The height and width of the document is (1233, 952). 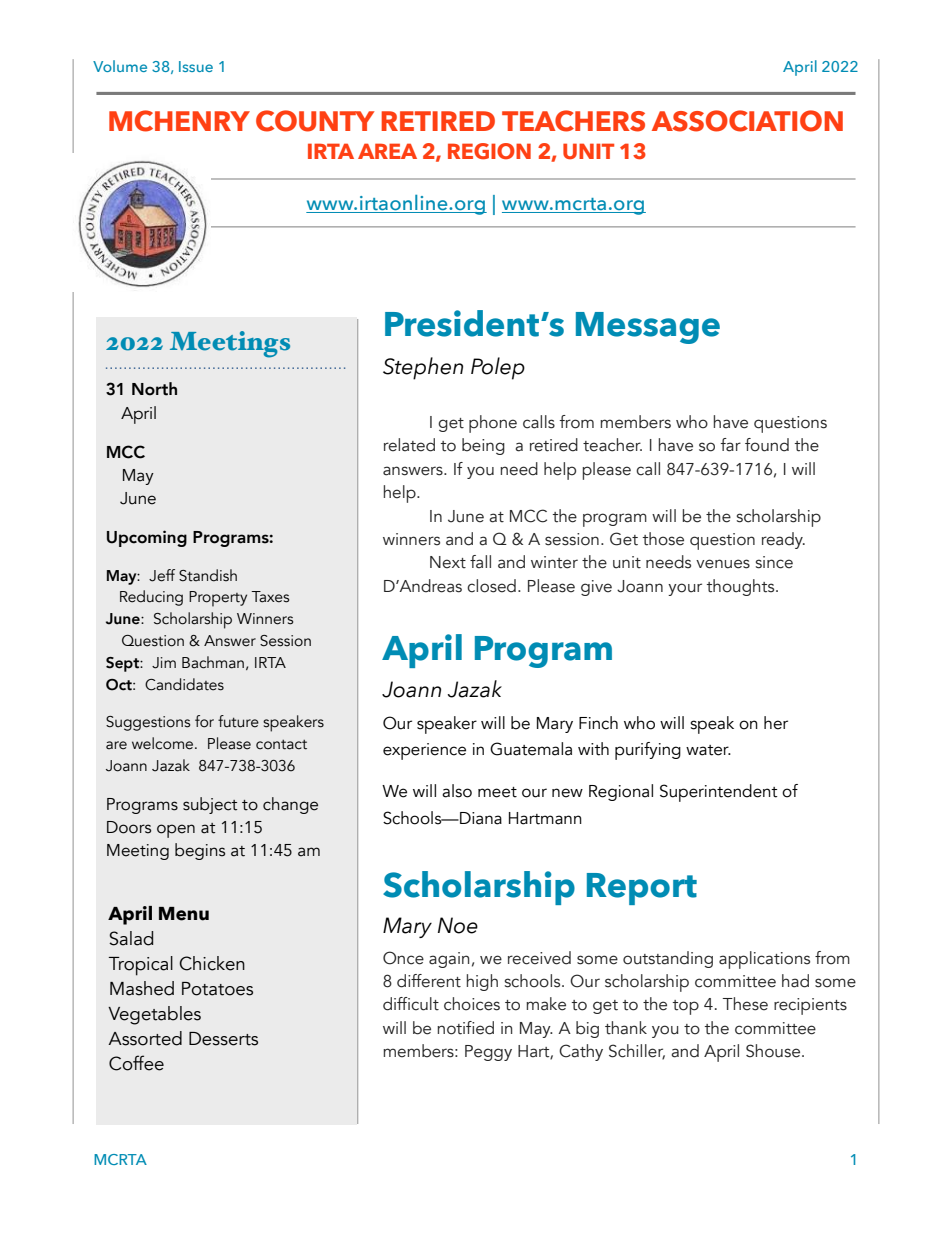 I want to click on Issue, so click(x=196, y=66).
